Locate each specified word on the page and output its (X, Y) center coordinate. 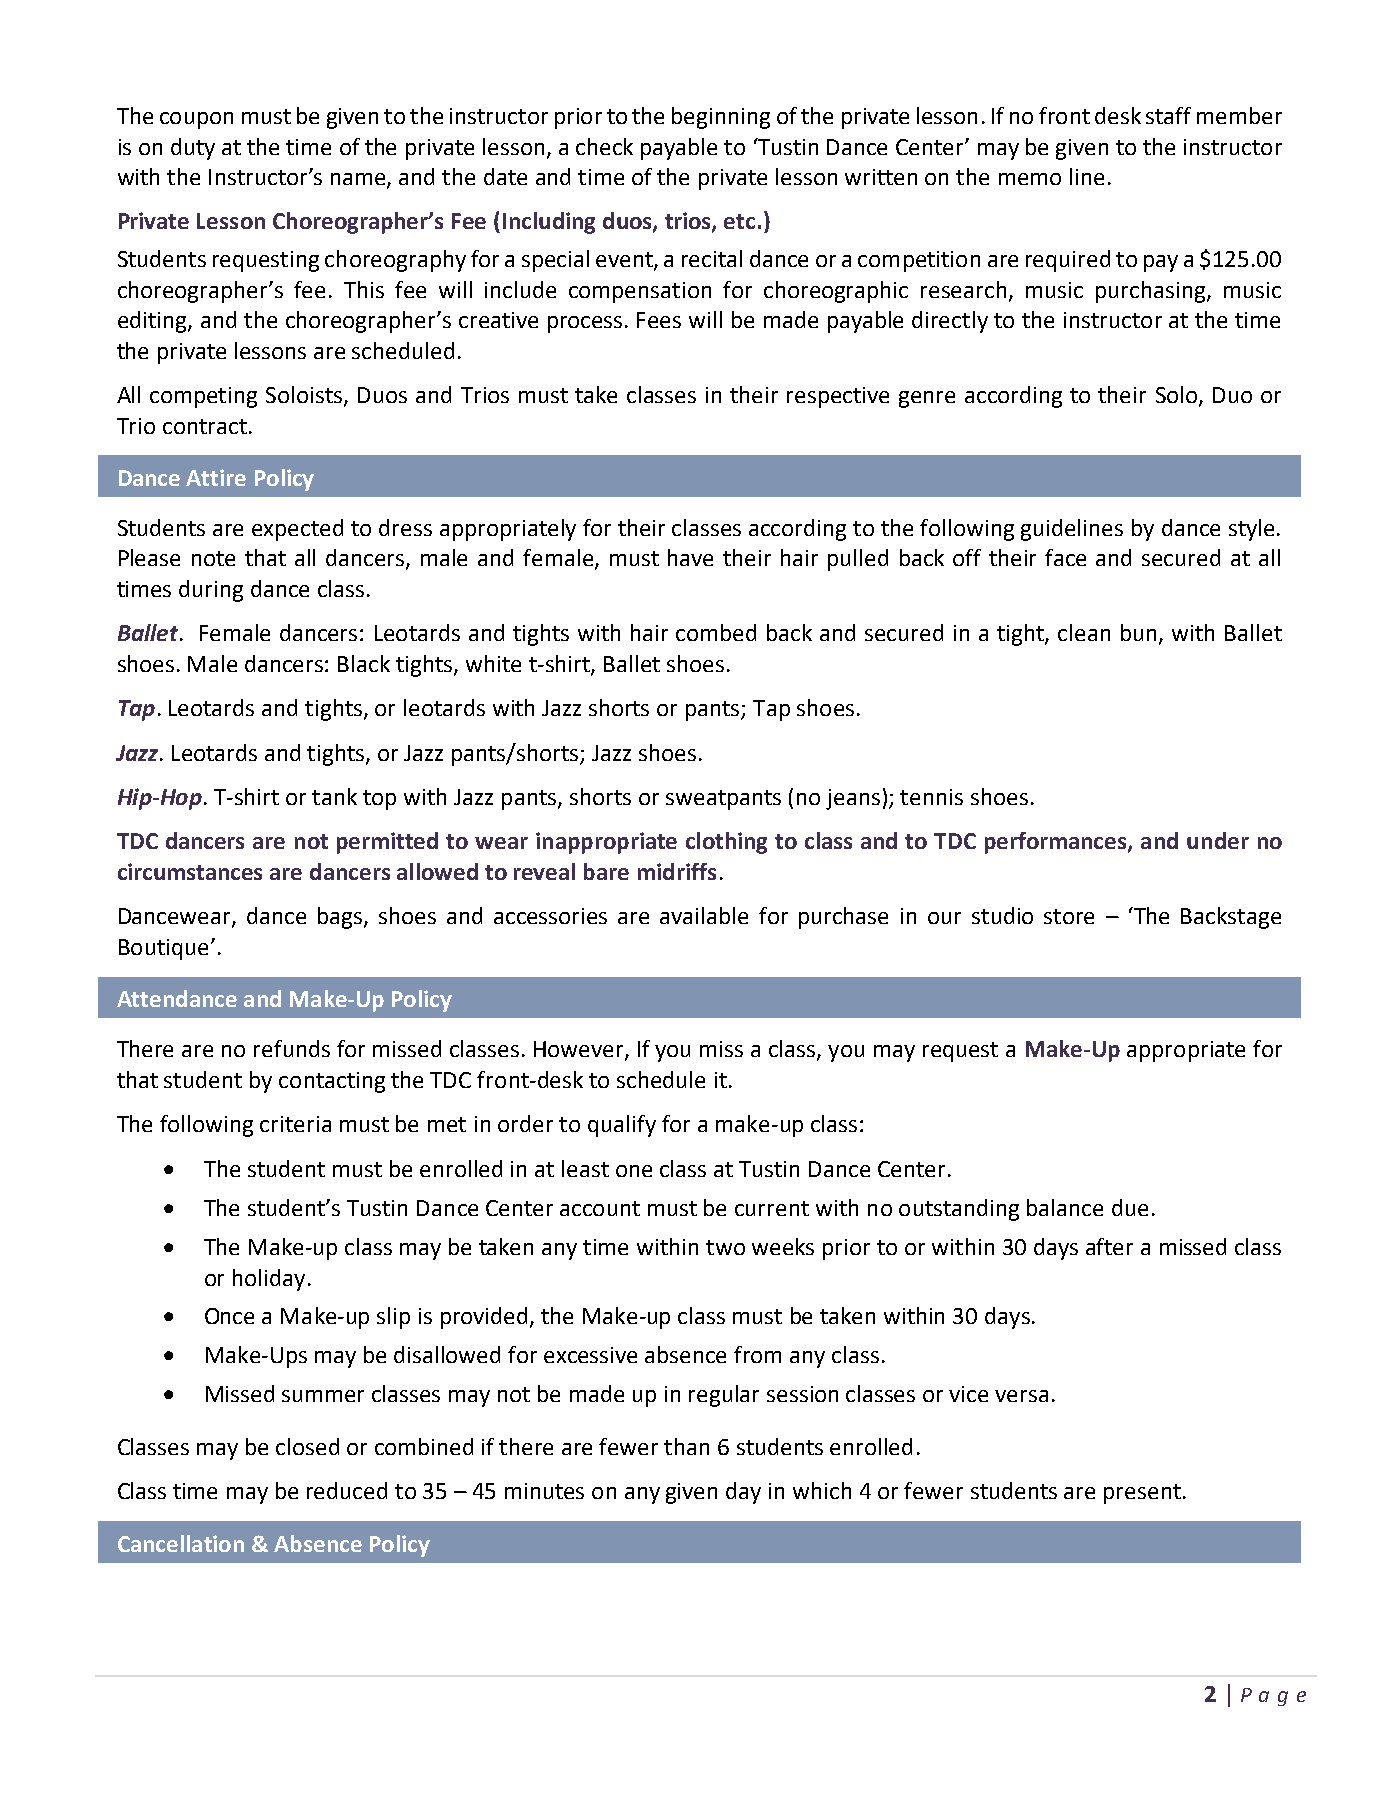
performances (1057, 843)
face (1065, 557)
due (1130, 1207)
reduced (347, 1490)
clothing (726, 843)
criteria (295, 1124)
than (686, 1446)
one (634, 1171)
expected (297, 530)
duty (193, 149)
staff (1168, 115)
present (1142, 1494)
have (690, 557)
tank (334, 796)
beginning (721, 118)
